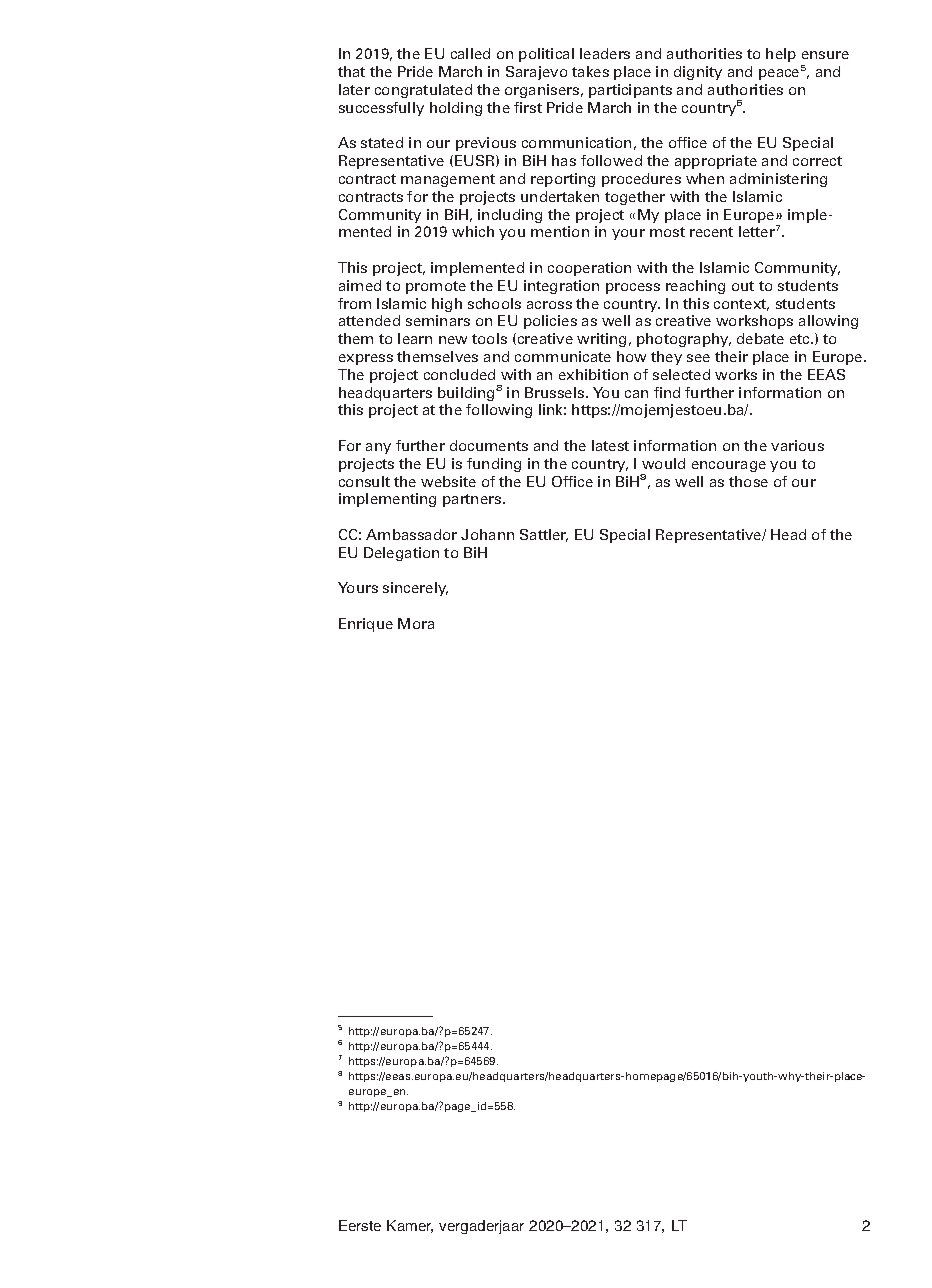 This screenshot has height=1288, width=932. I want to click on promote, so click(436, 287).
